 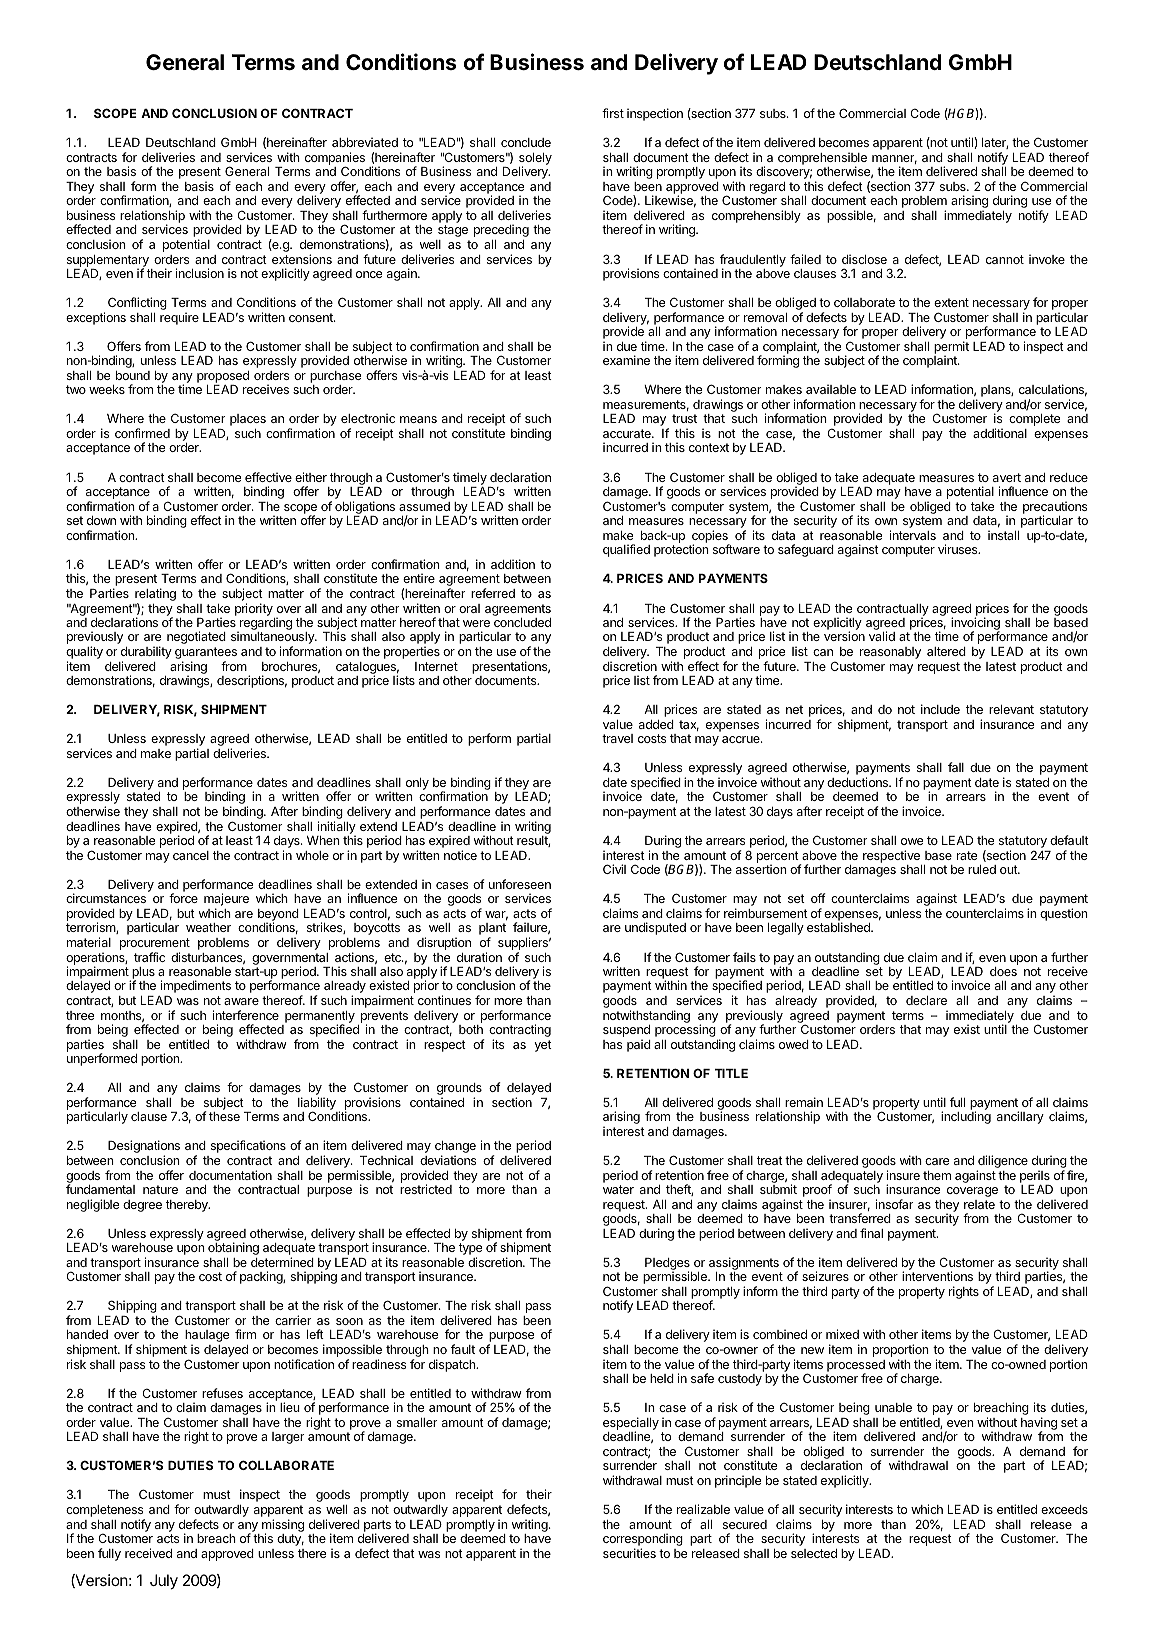 What do you see at coordinates (937, 1175) in the screenshot?
I see `them` at bounding box center [937, 1175].
